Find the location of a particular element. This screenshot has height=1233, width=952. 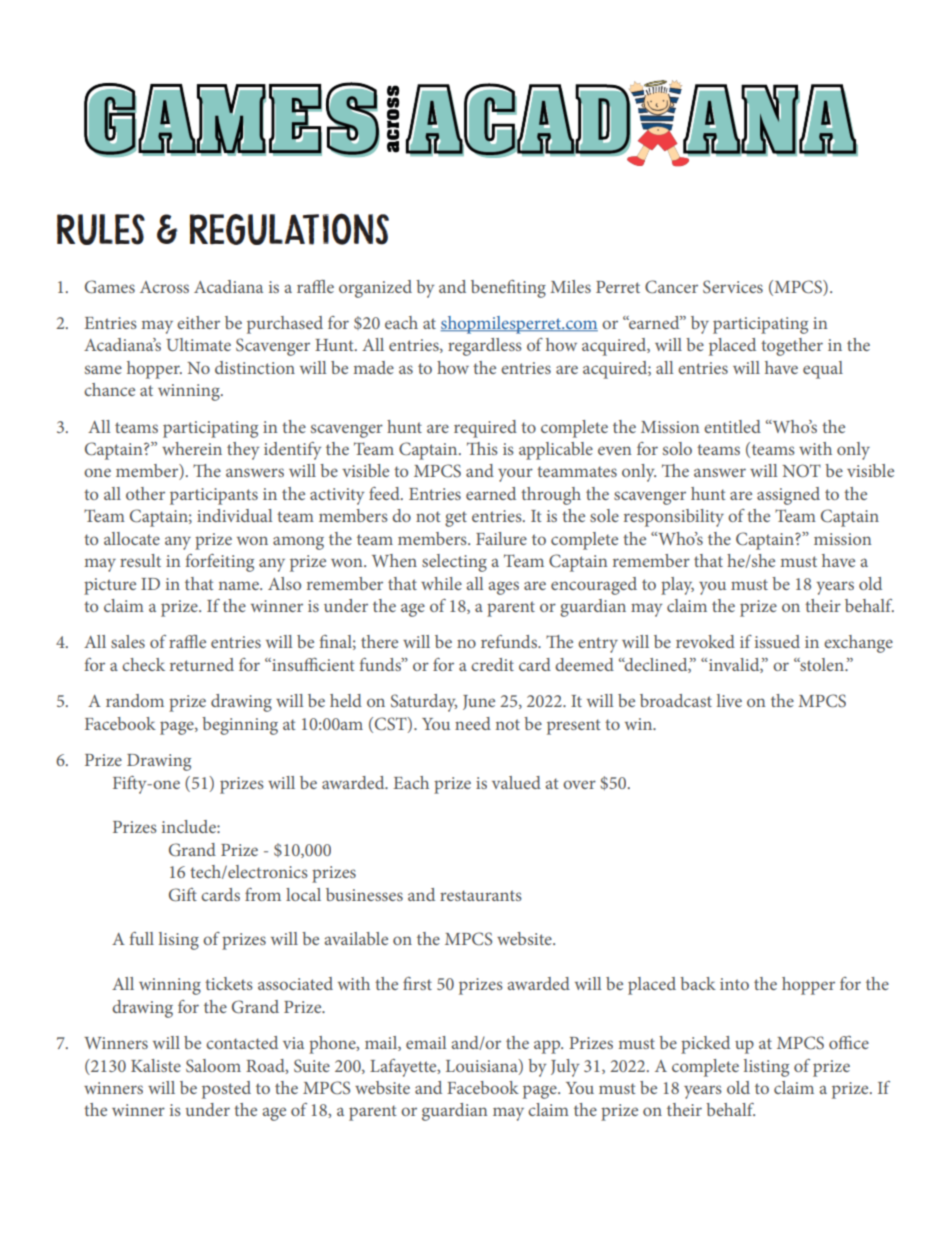

benefiting is located at coordinates (508, 289).
